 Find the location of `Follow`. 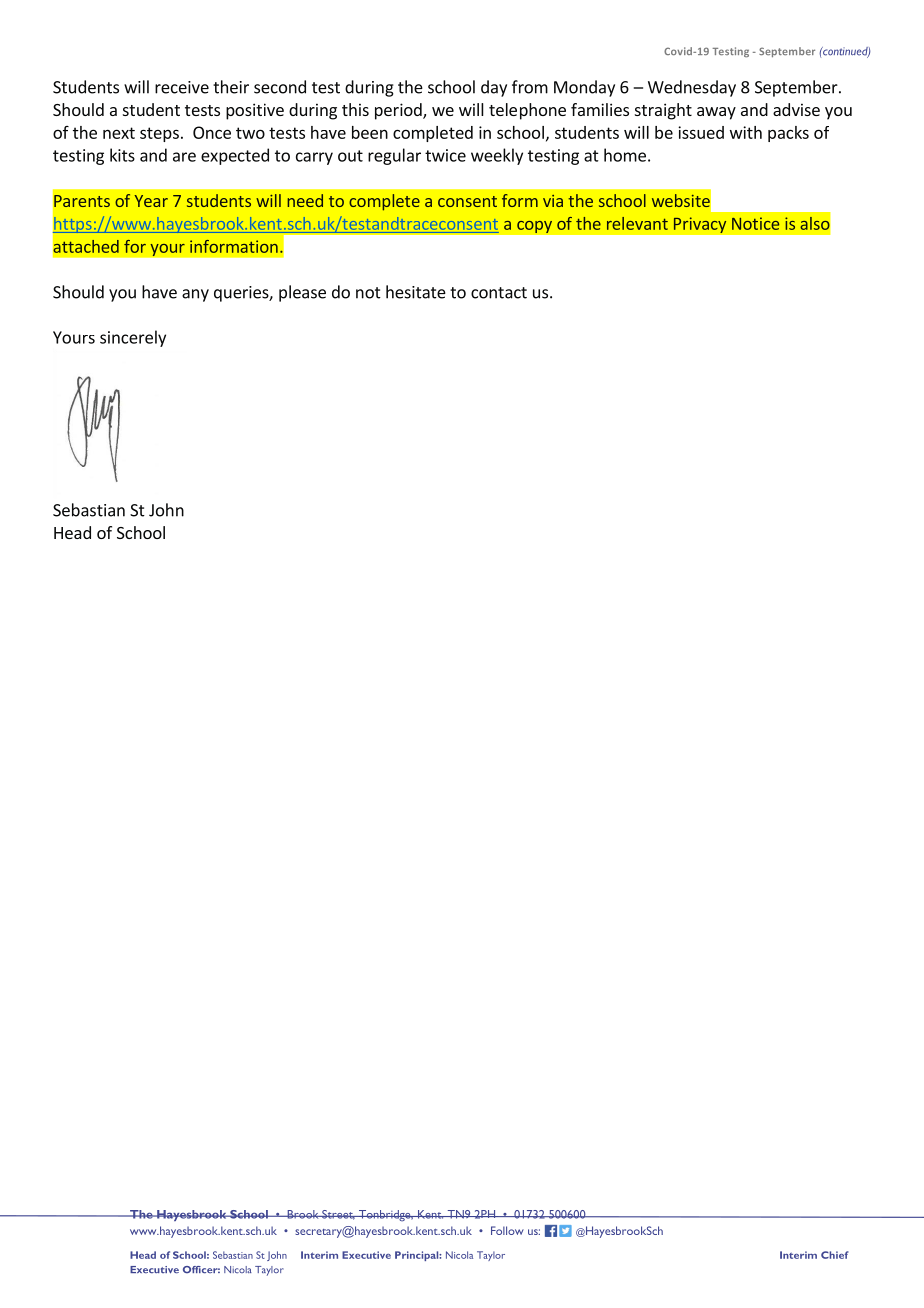

Follow is located at coordinates (507, 1230).
